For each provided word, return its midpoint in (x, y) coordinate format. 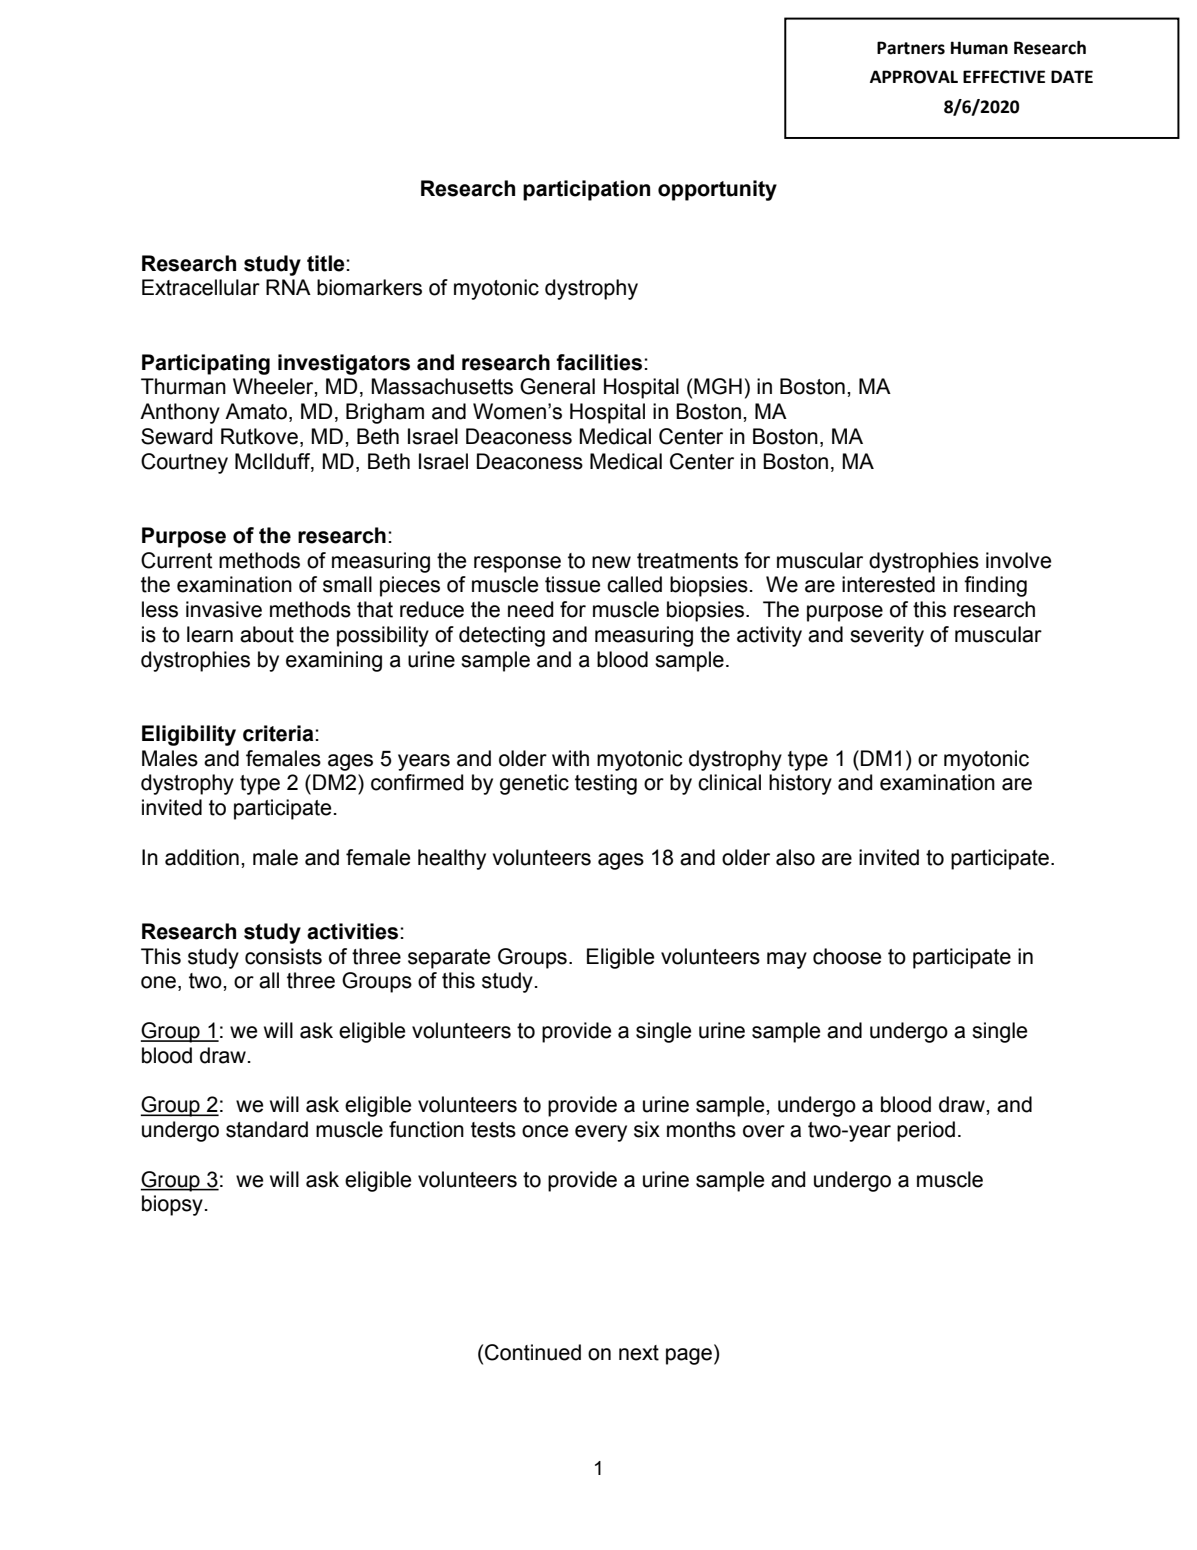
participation (586, 190)
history (800, 784)
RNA (288, 287)
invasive (224, 609)
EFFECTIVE (1004, 77)
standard (267, 1129)
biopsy (172, 1205)
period (926, 1131)
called (634, 584)
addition (202, 857)
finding (995, 586)
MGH (718, 386)
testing (606, 784)
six (647, 1129)
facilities (599, 362)
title (326, 263)
